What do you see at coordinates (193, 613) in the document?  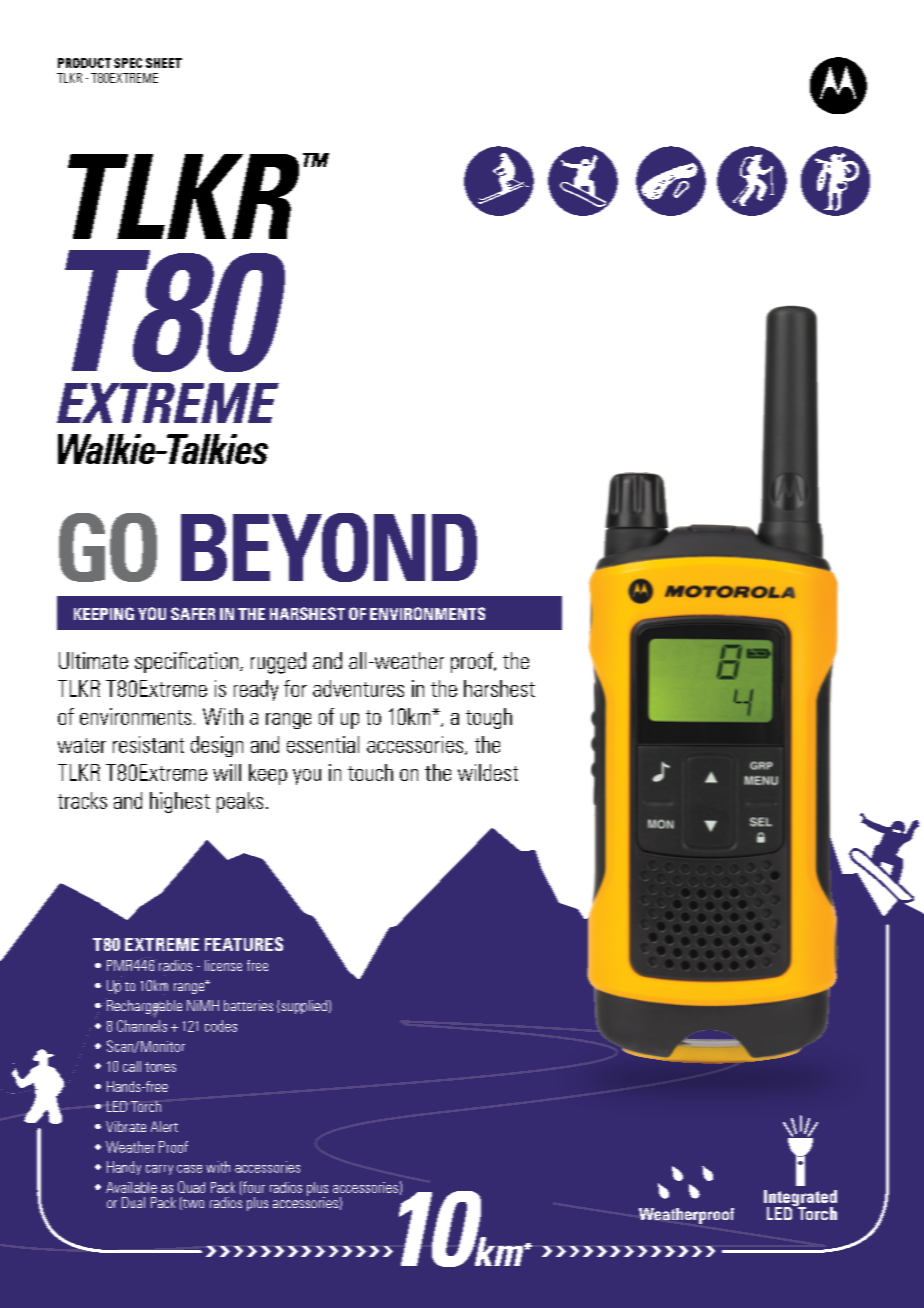 I see `SAFER` at bounding box center [193, 613].
